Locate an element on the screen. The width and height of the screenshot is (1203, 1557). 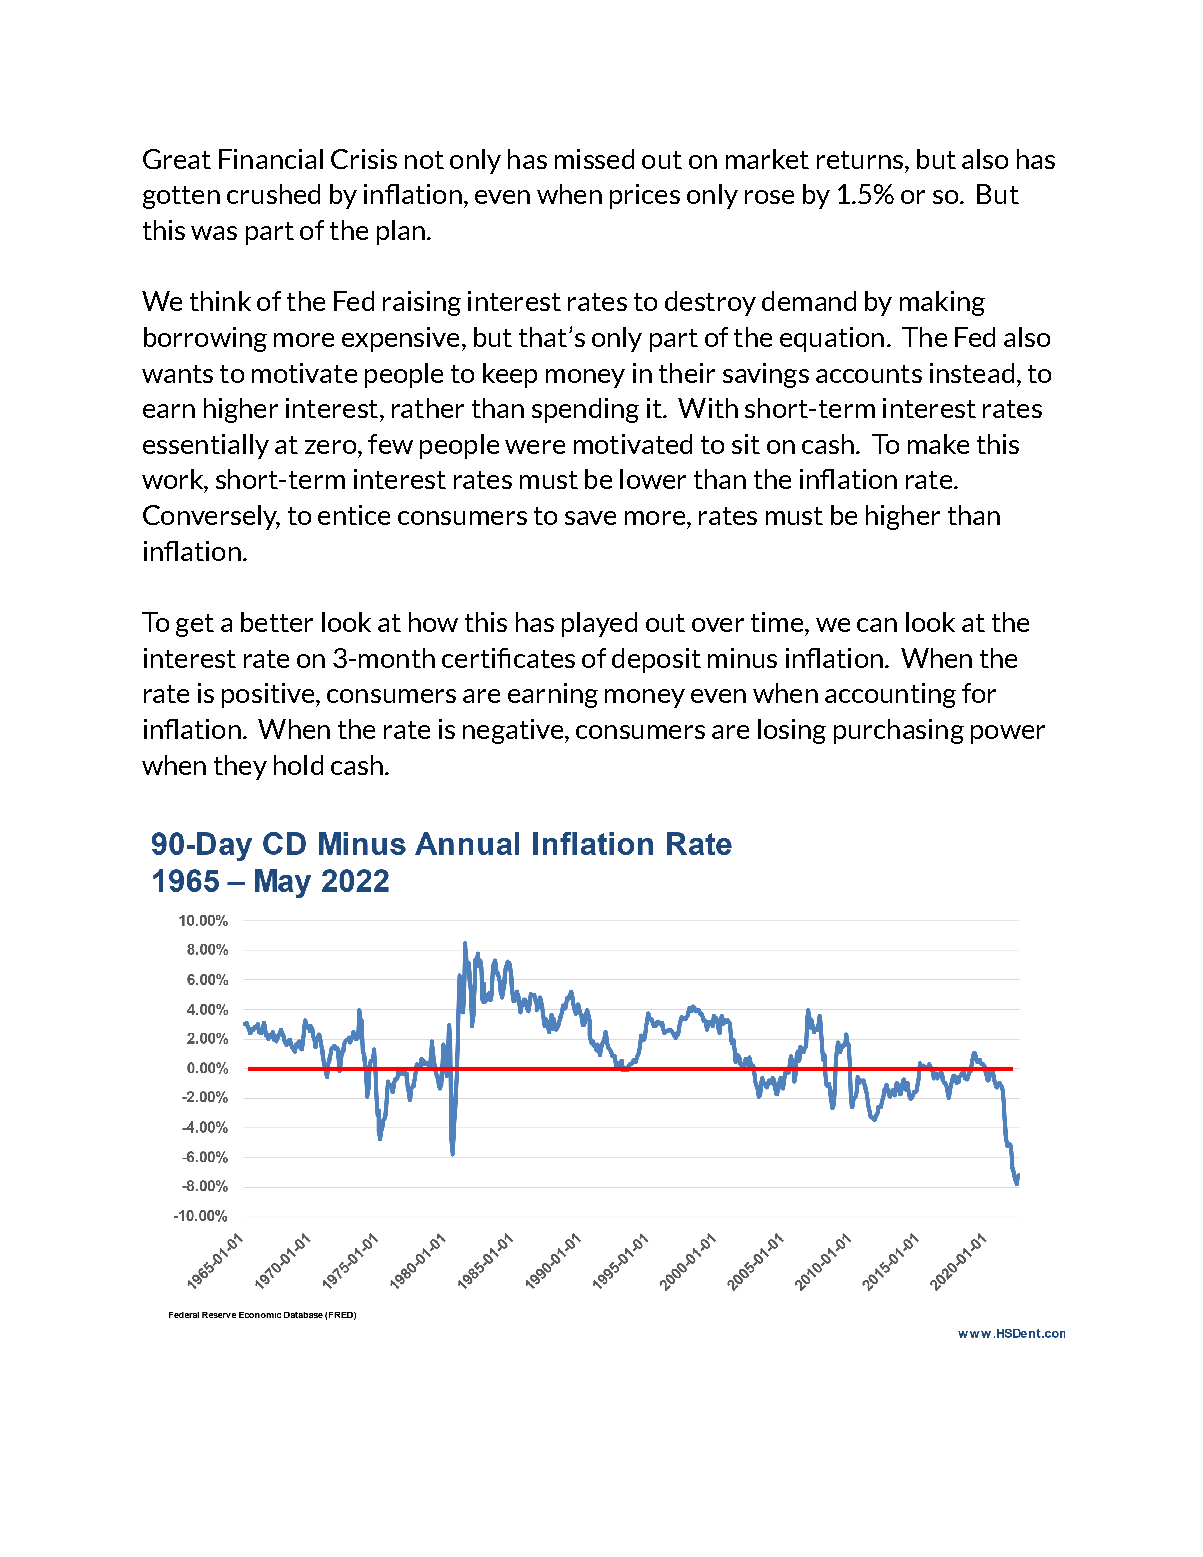
missed is located at coordinates (594, 159).
